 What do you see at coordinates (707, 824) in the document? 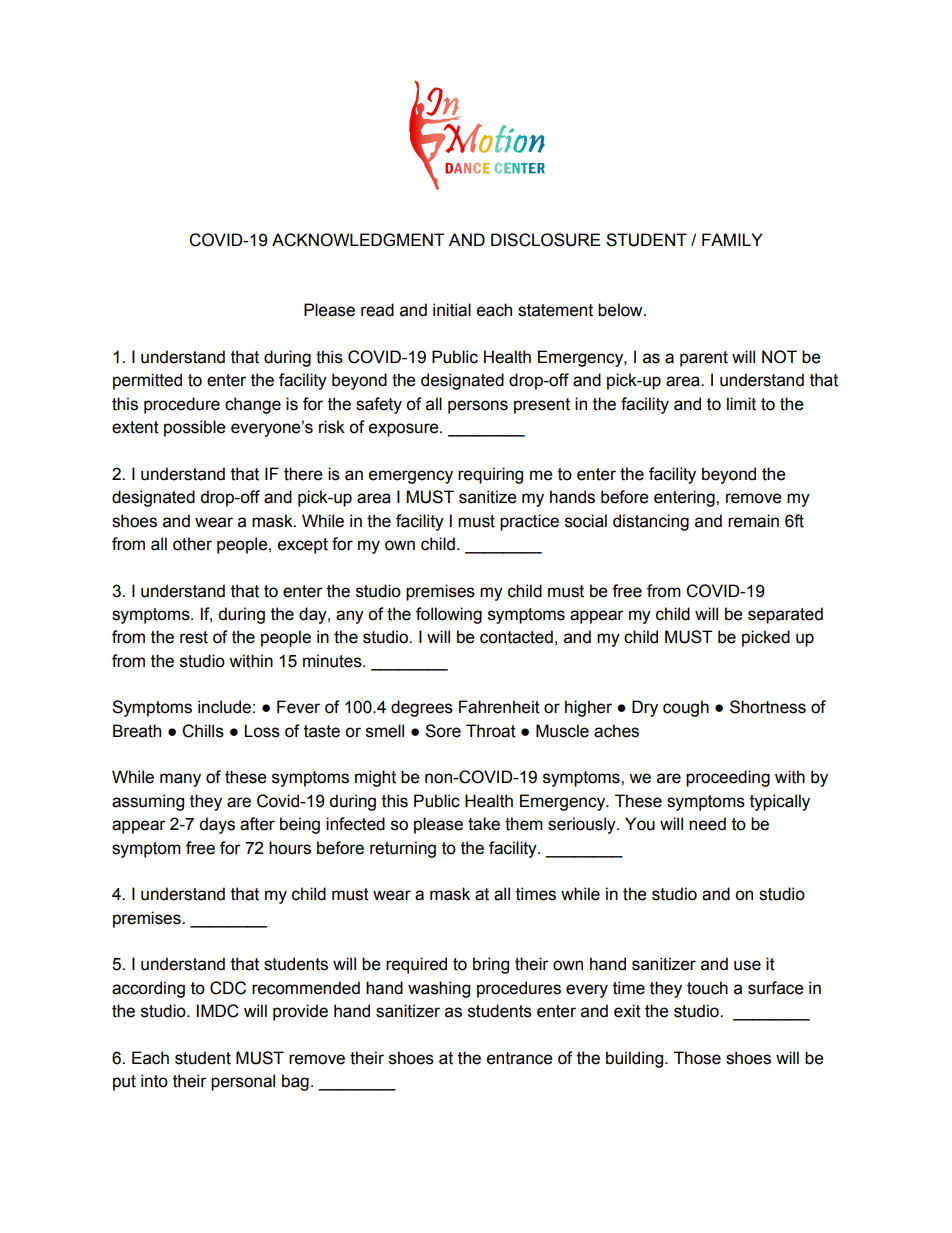
I see `need` at bounding box center [707, 824].
